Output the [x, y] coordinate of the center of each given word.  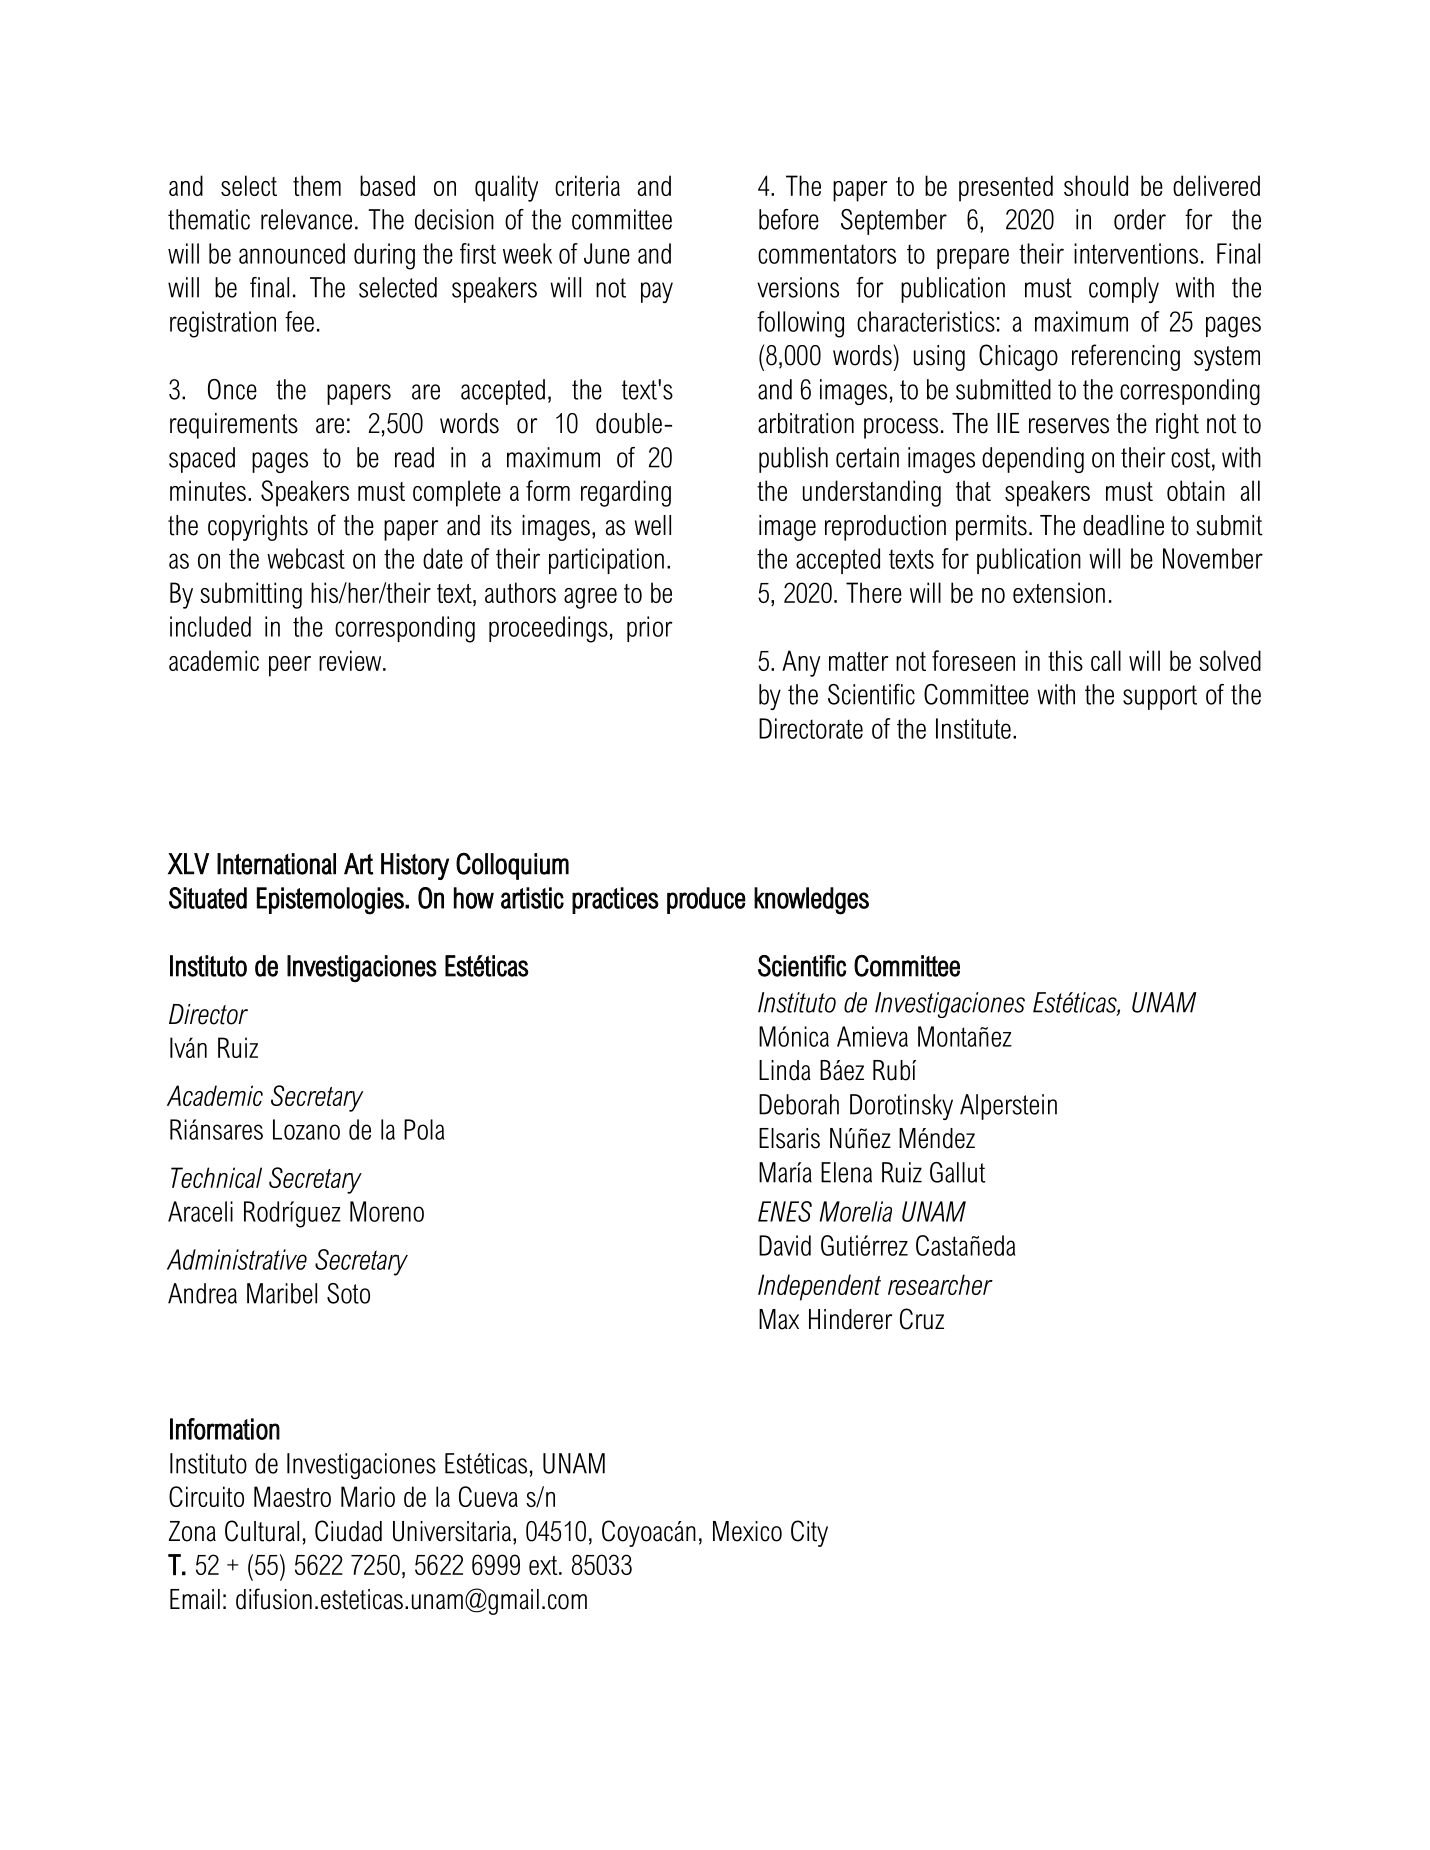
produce [706, 900]
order [1140, 219]
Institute [973, 728]
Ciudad [348, 1531]
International [276, 864]
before [789, 219]
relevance [306, 219]
